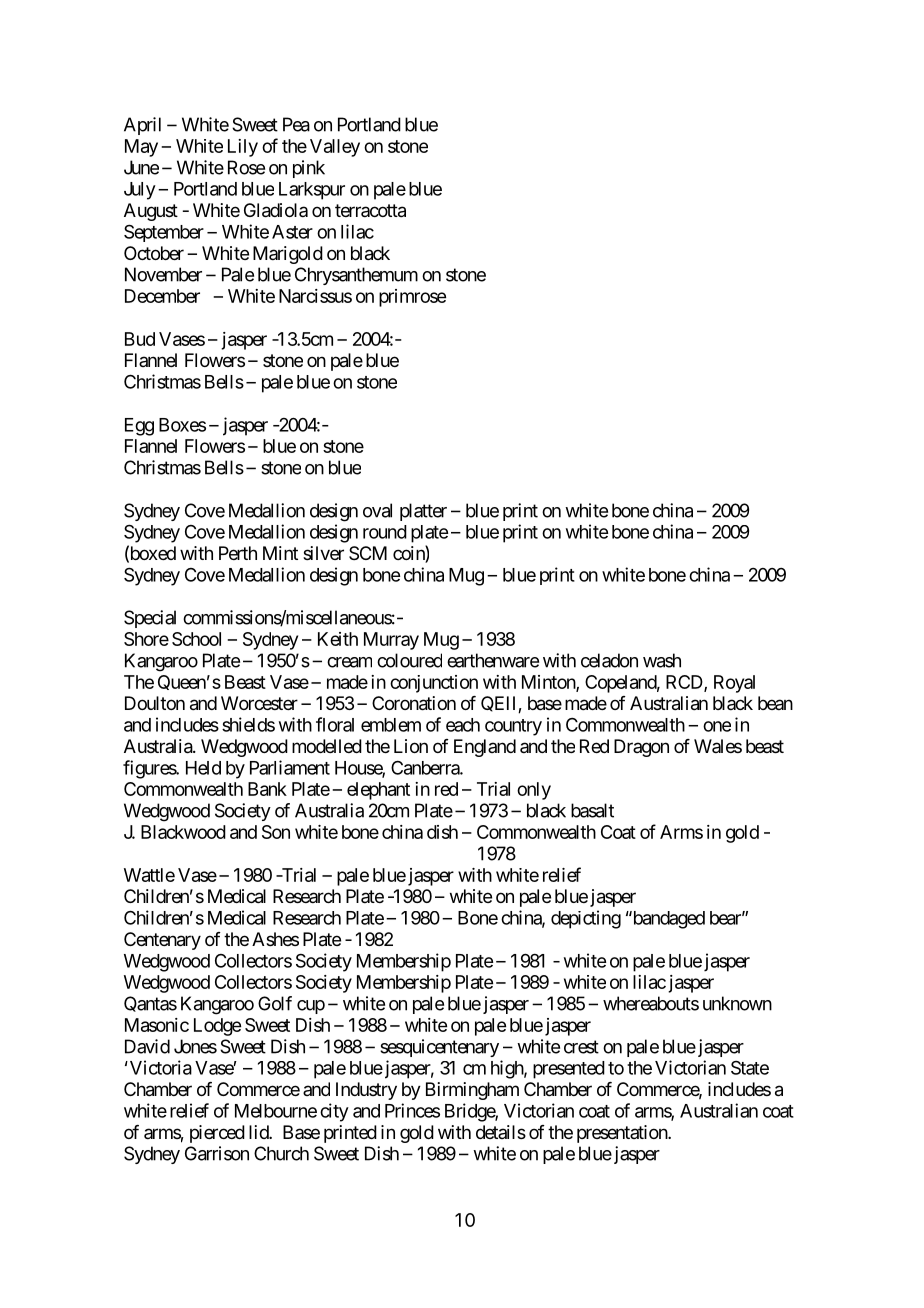 This screenshot has width=924, height=1308. Describe the element at coordinates (423, 512) in the screenshot. I see `platter` at that location.
